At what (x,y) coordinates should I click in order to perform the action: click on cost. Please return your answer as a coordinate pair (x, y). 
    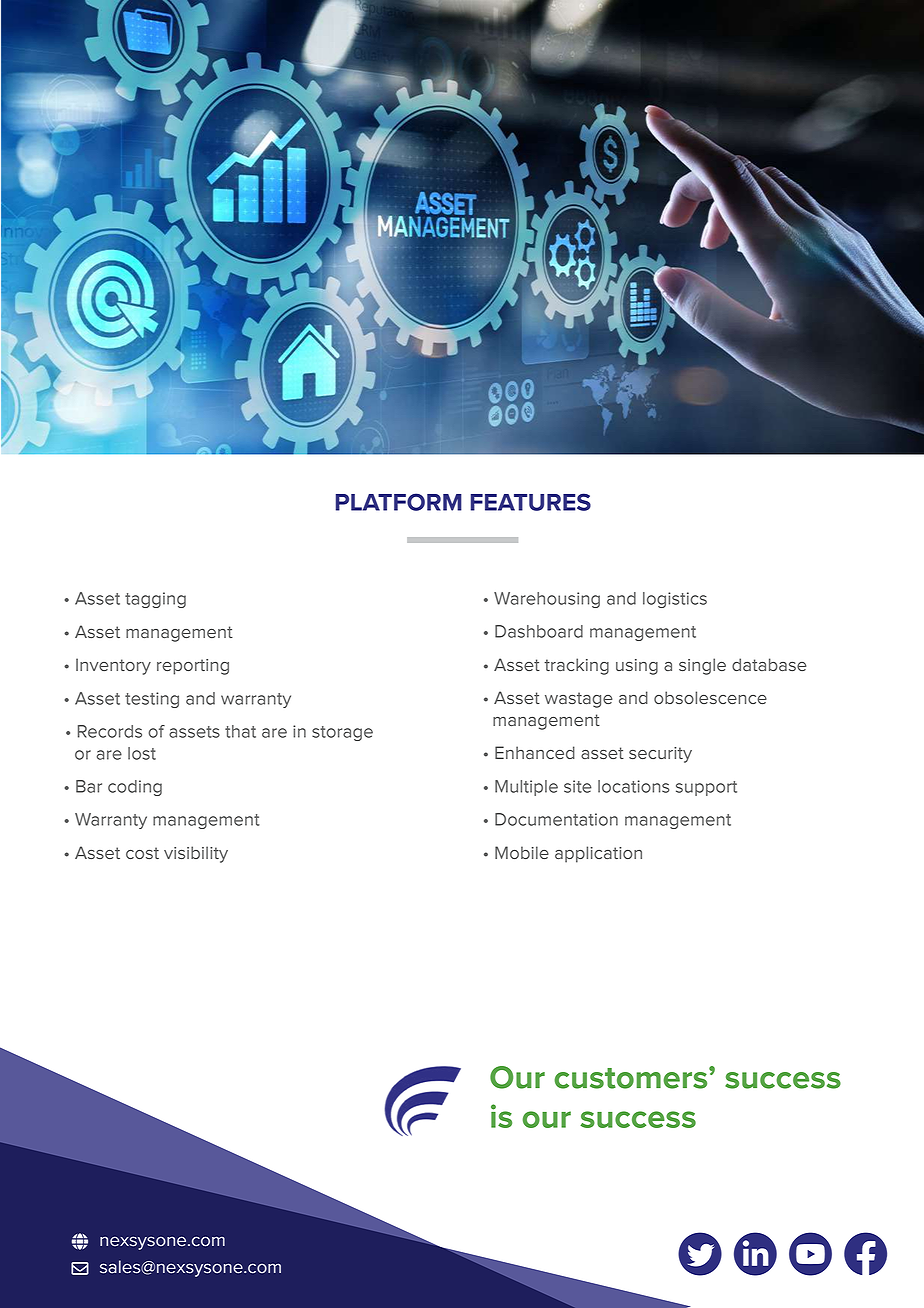
    Looking at the image, I should click on (142, 853).
